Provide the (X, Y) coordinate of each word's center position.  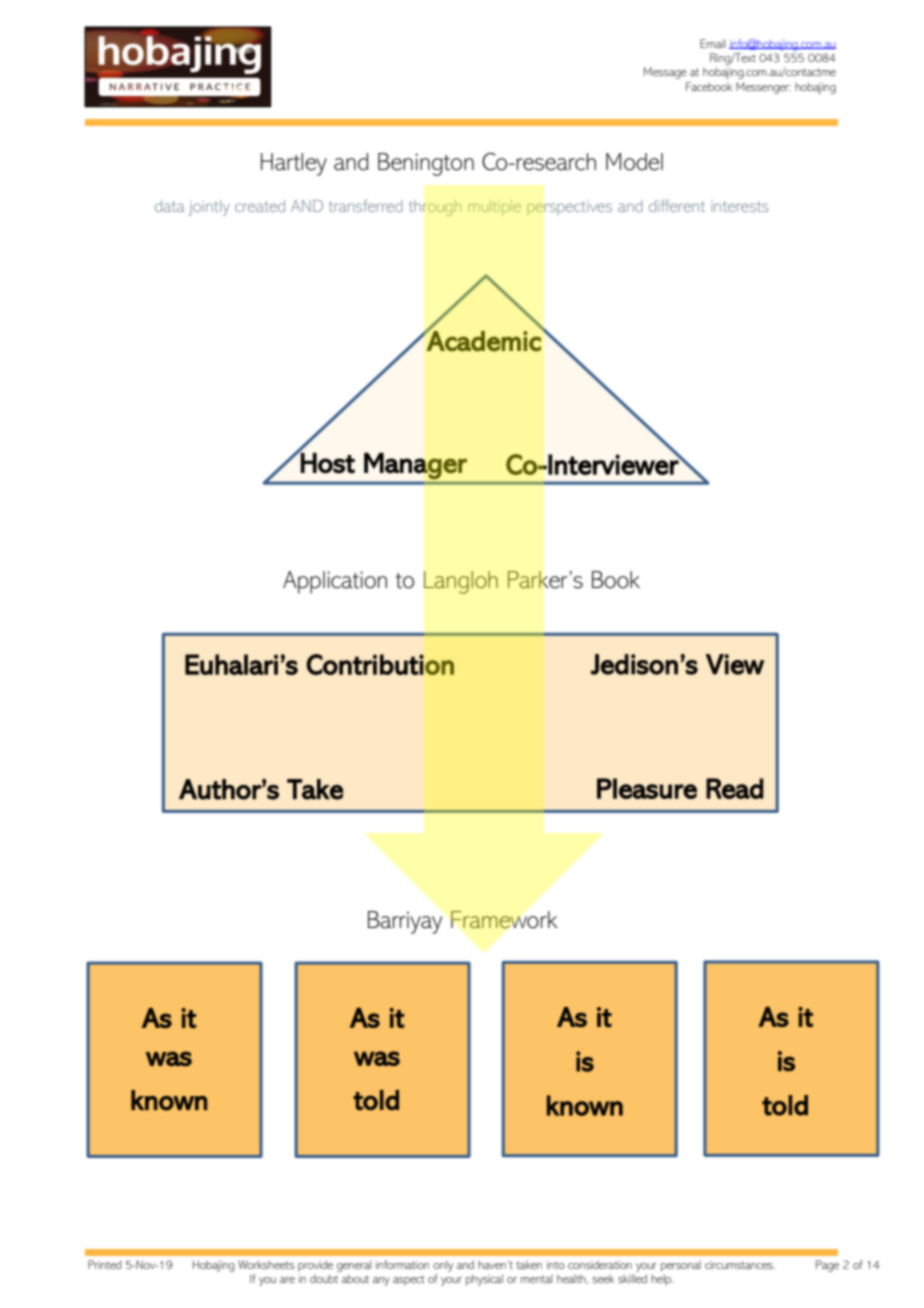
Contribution (380, 664)
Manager (415, 466)
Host (327, 462)
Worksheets (266, 1264)
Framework (504, 920)
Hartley (294, 164)
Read (735, 788)
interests (740, 206)
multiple (495, 208)
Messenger (763, 88)
